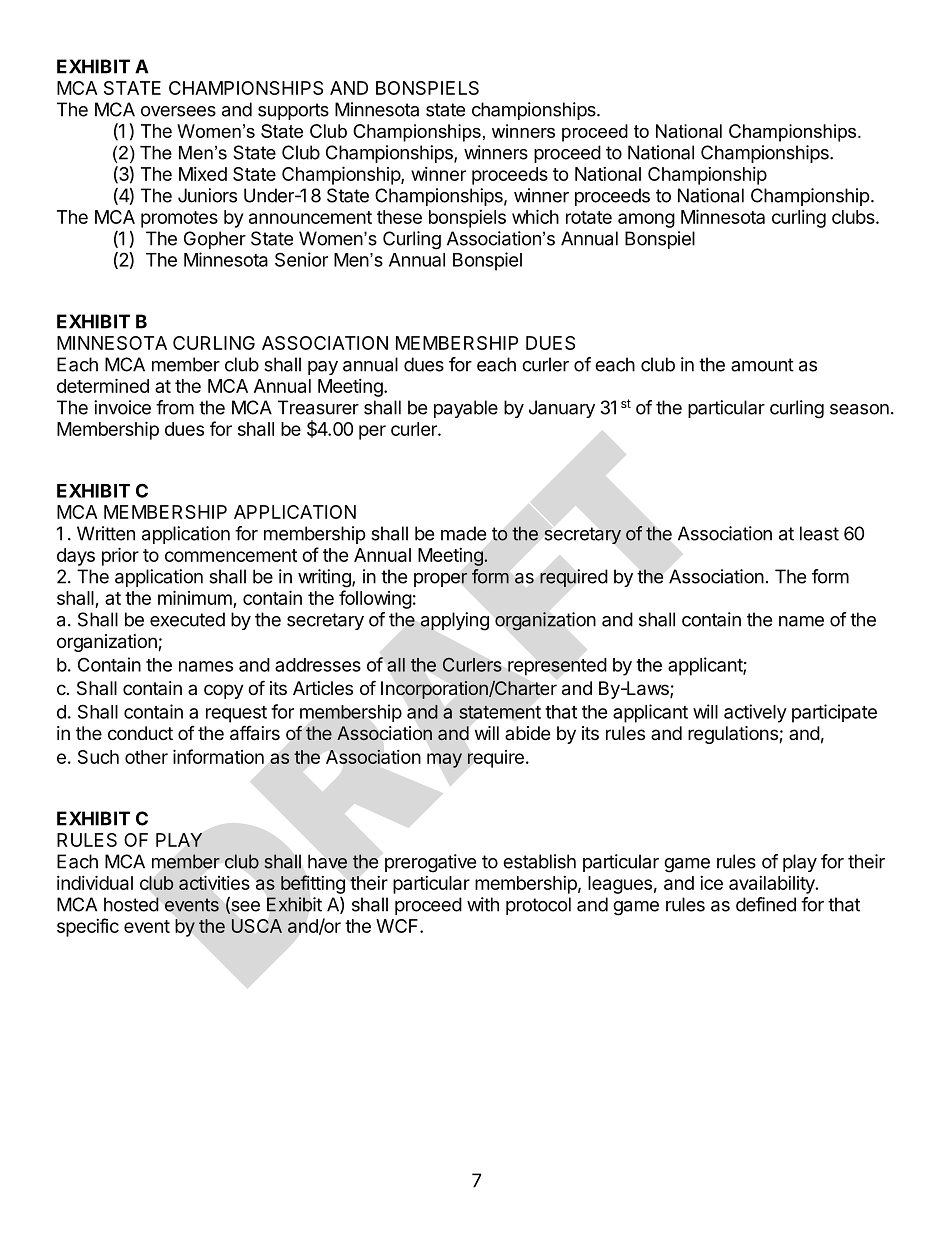  What do you see at coordinates (755, 713) in the document?
I see `actively` at bounding box center [755, 713].
